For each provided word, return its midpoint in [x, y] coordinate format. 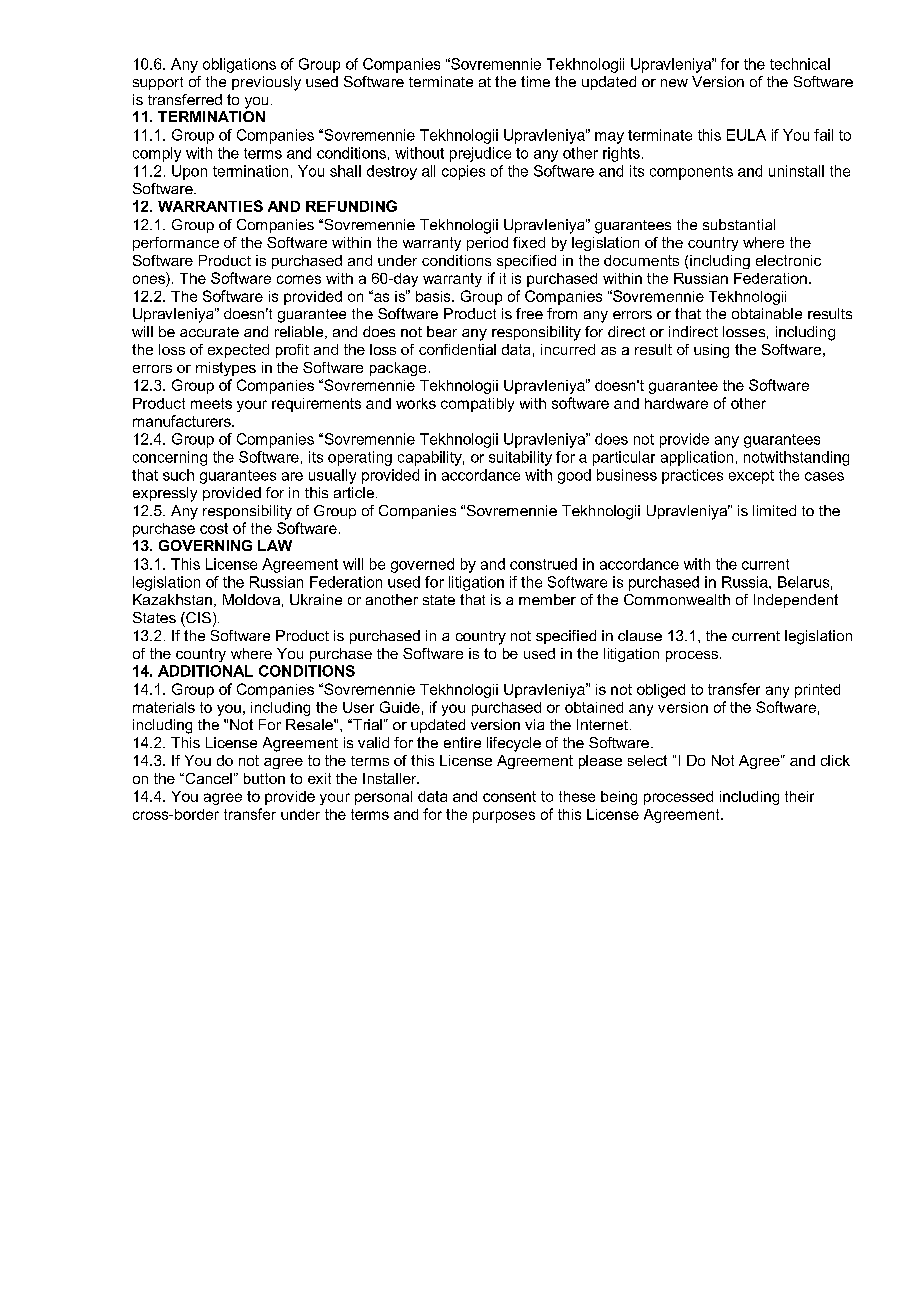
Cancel [207, 778]
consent [509, 796]
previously [266, 83]
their [799, 796]
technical [800, 64]
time [535, 81]
